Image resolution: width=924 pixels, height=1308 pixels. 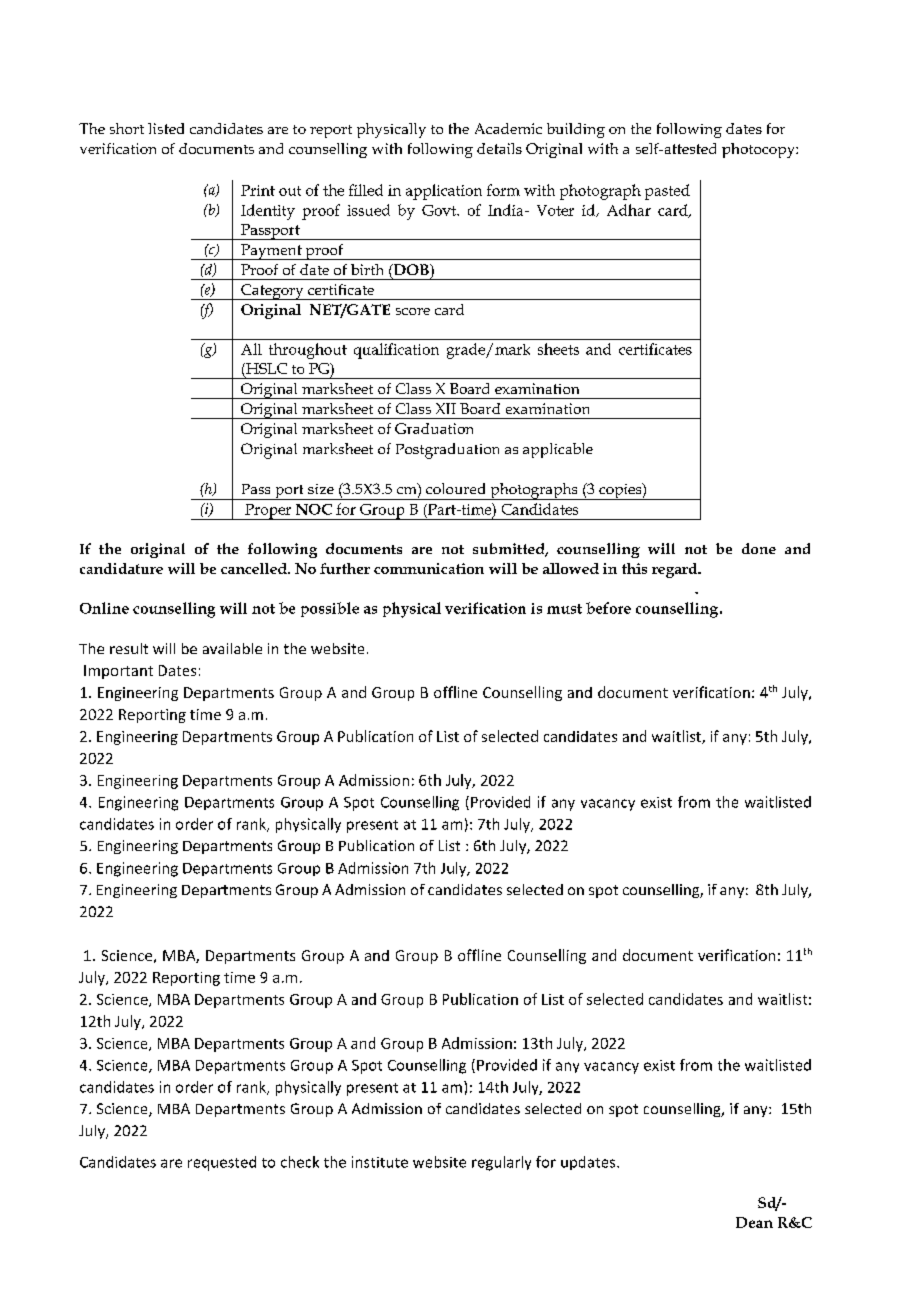 What do you see at coordinates (501, 1163) in the screenshot?
I see `regularly` at bounding box center [501, 1163].
